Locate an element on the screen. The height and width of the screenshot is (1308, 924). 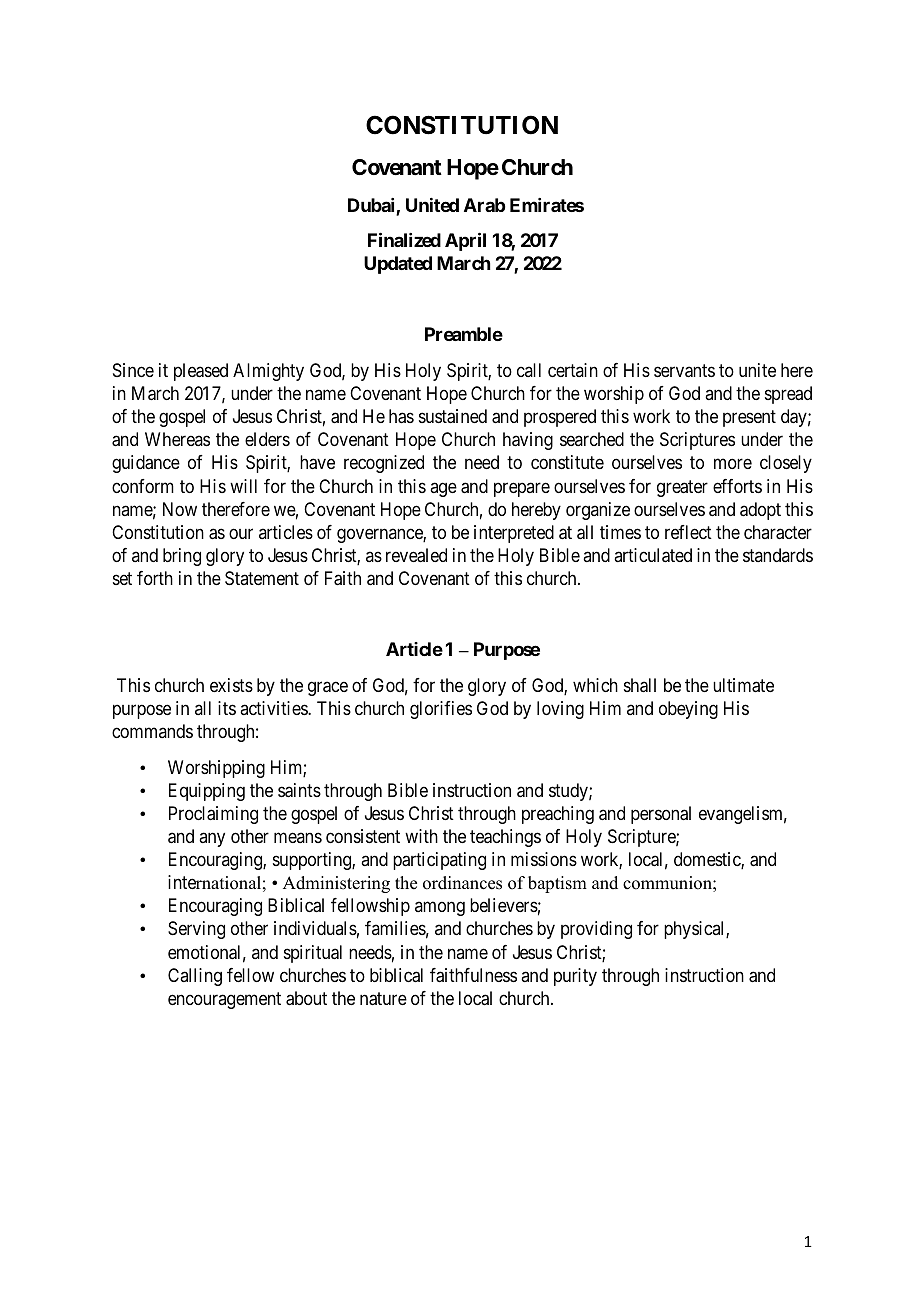
encouragement is located at coordinates (224, 1000).
